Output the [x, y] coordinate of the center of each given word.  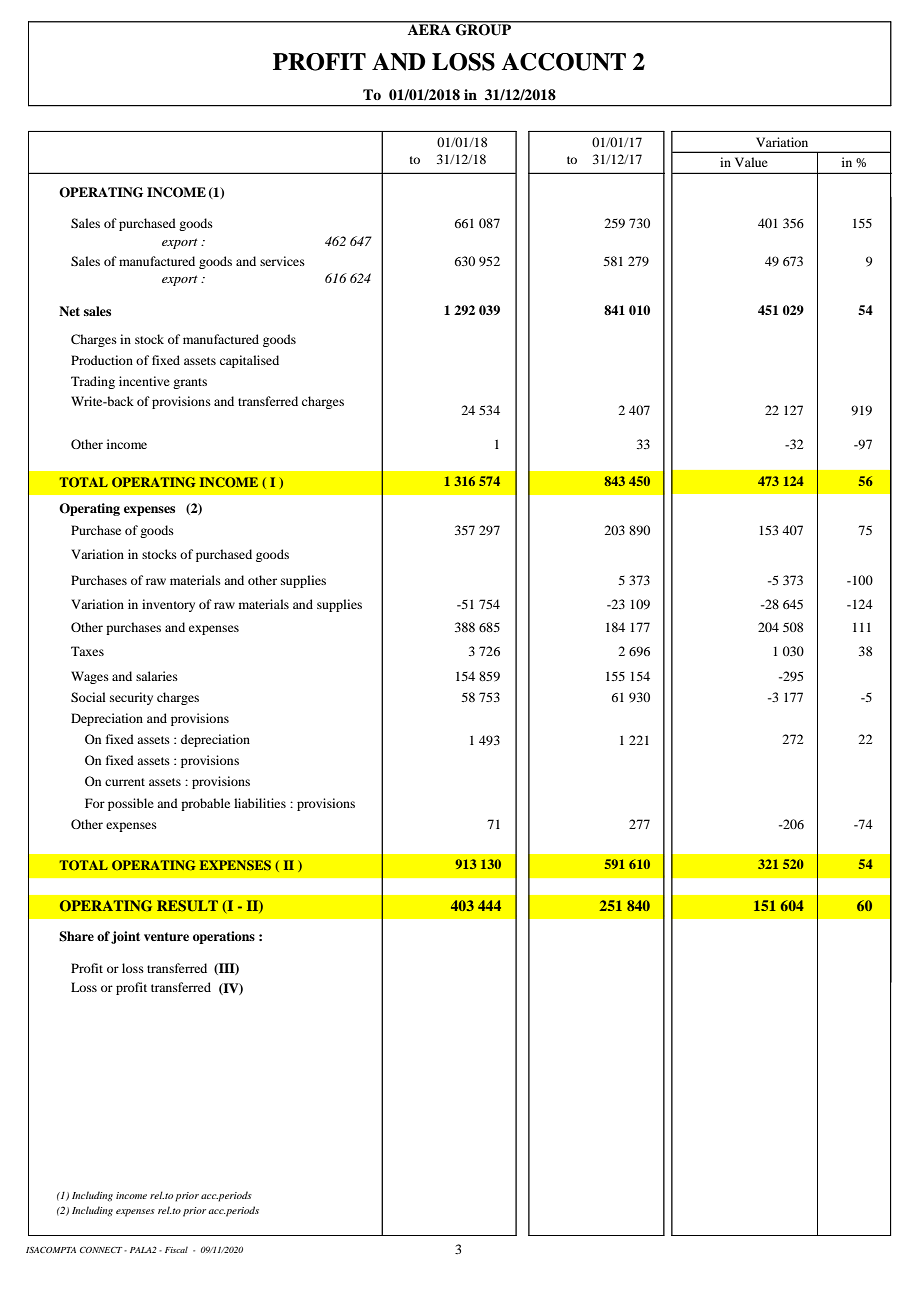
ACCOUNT [563, 62]
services [282, 261]
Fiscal [176, 1250]
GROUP [483, 29]
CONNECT [101, 1250]
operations [224, 937]
